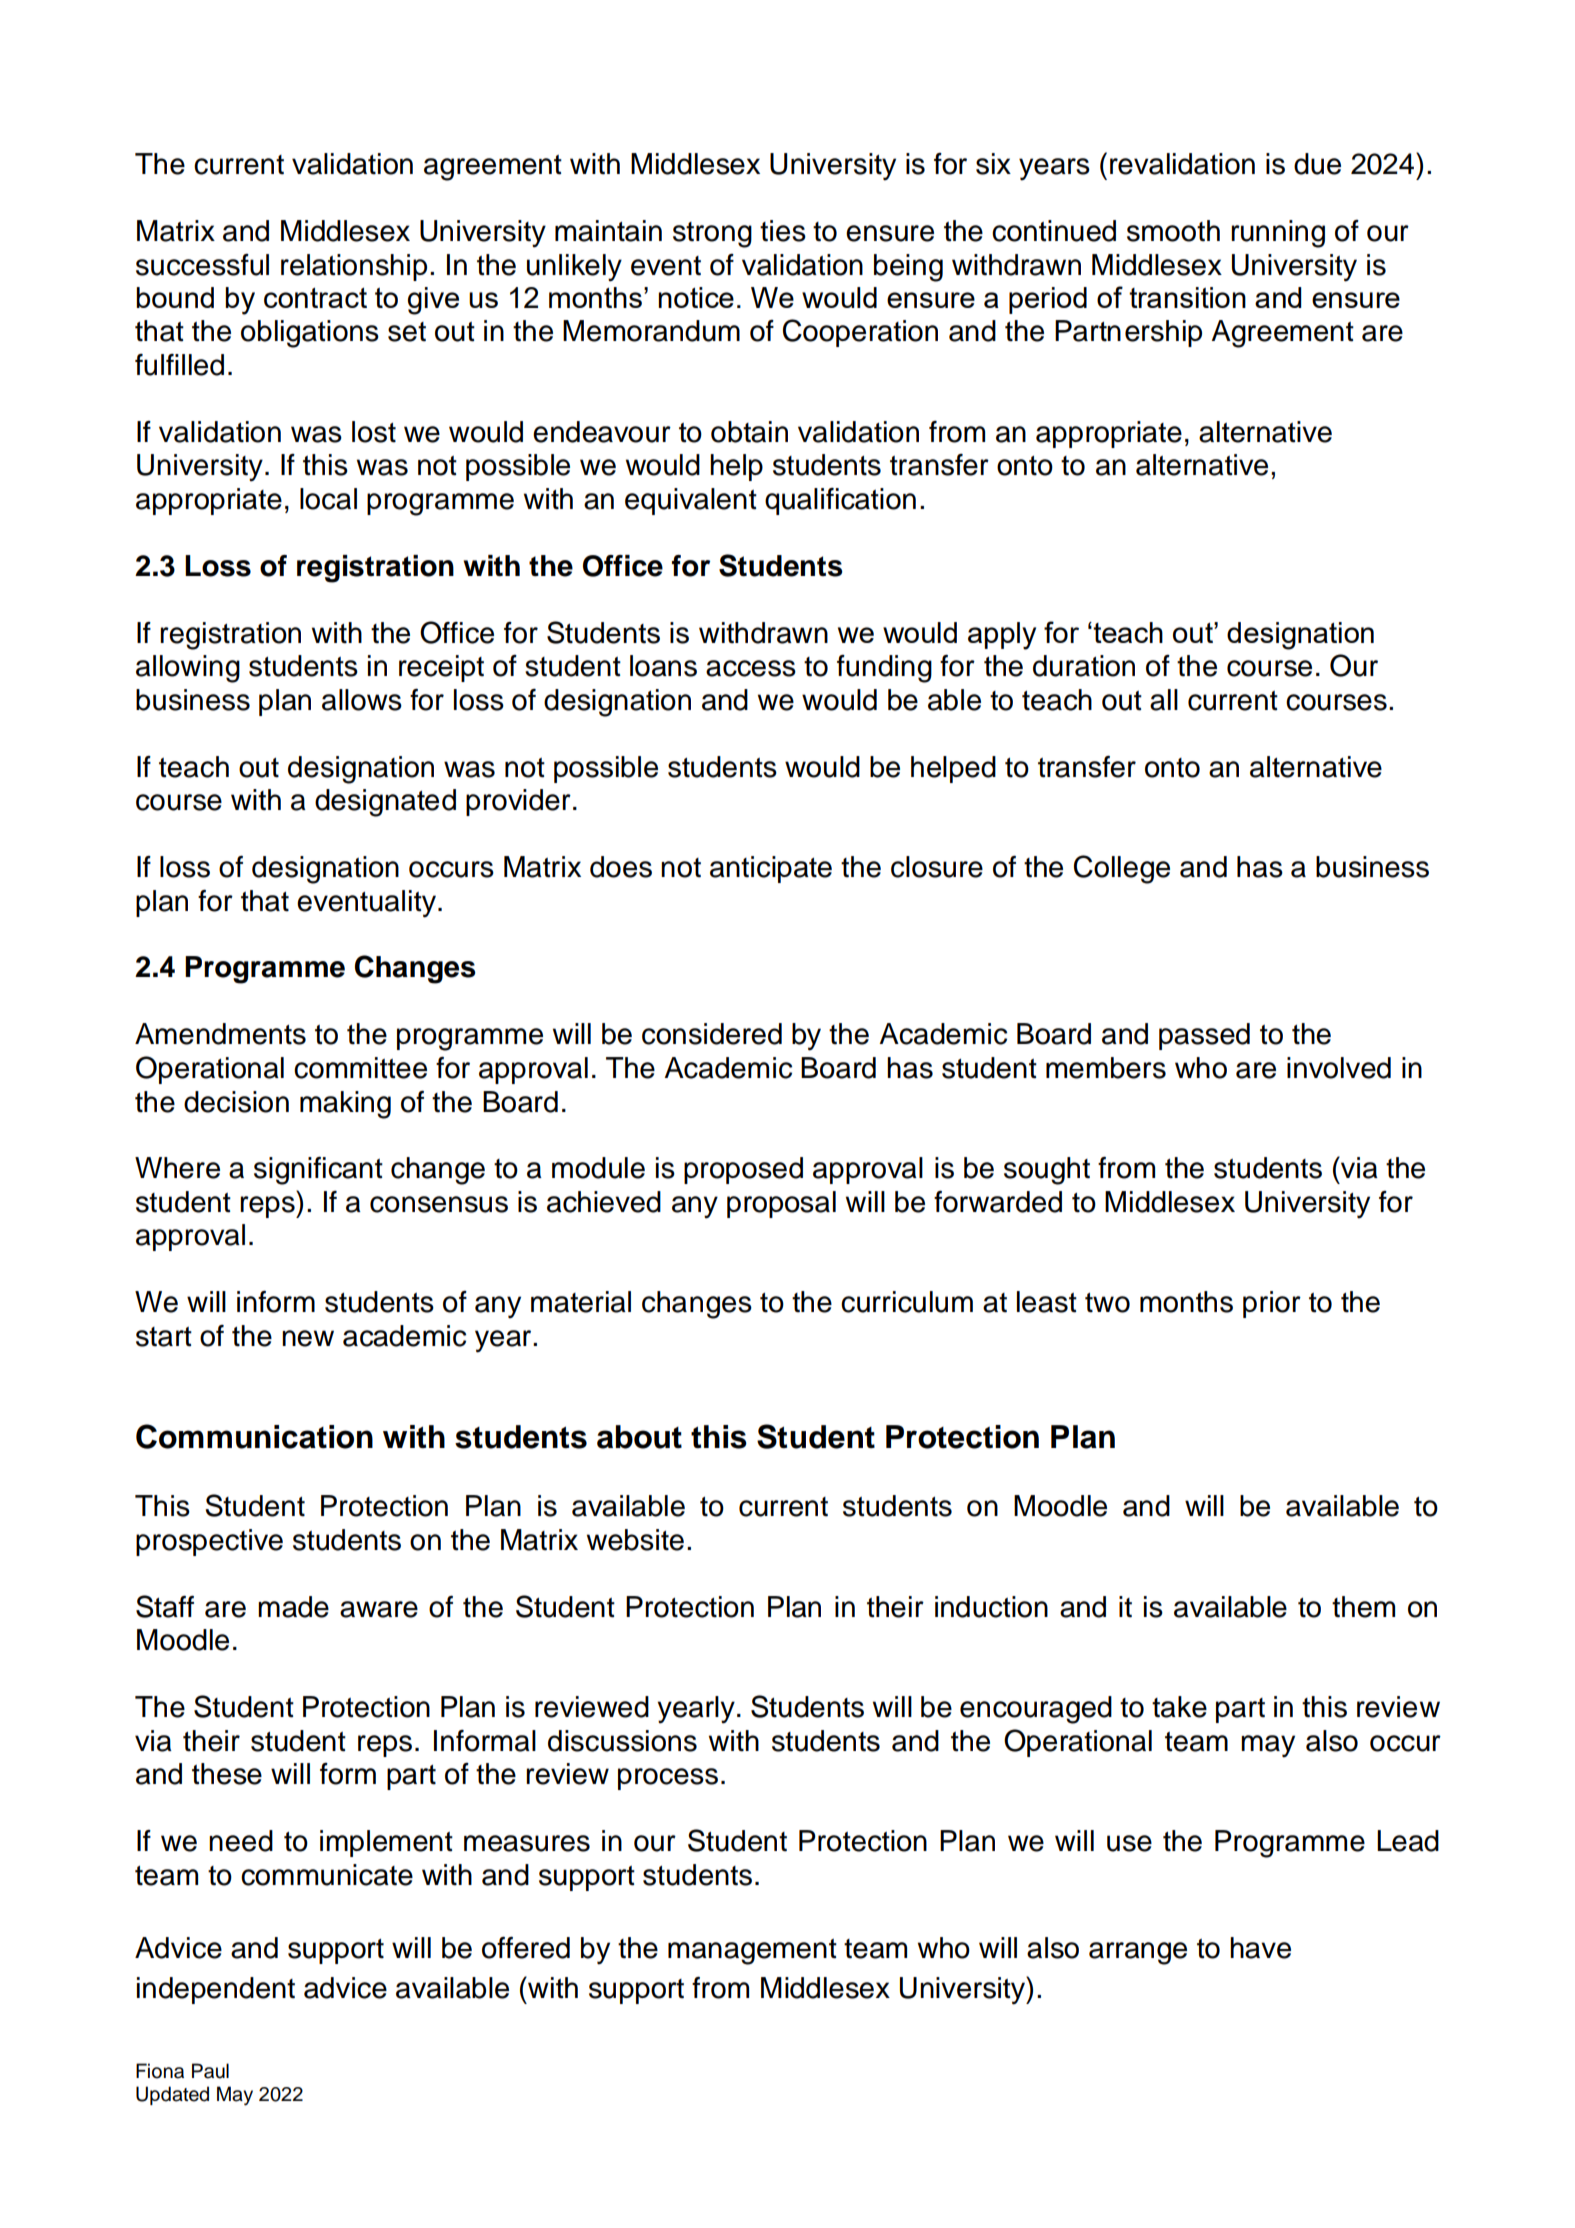 The height and width of the screenshot is (2228, 1575). I want to click on have, so click(1260, 1948).
